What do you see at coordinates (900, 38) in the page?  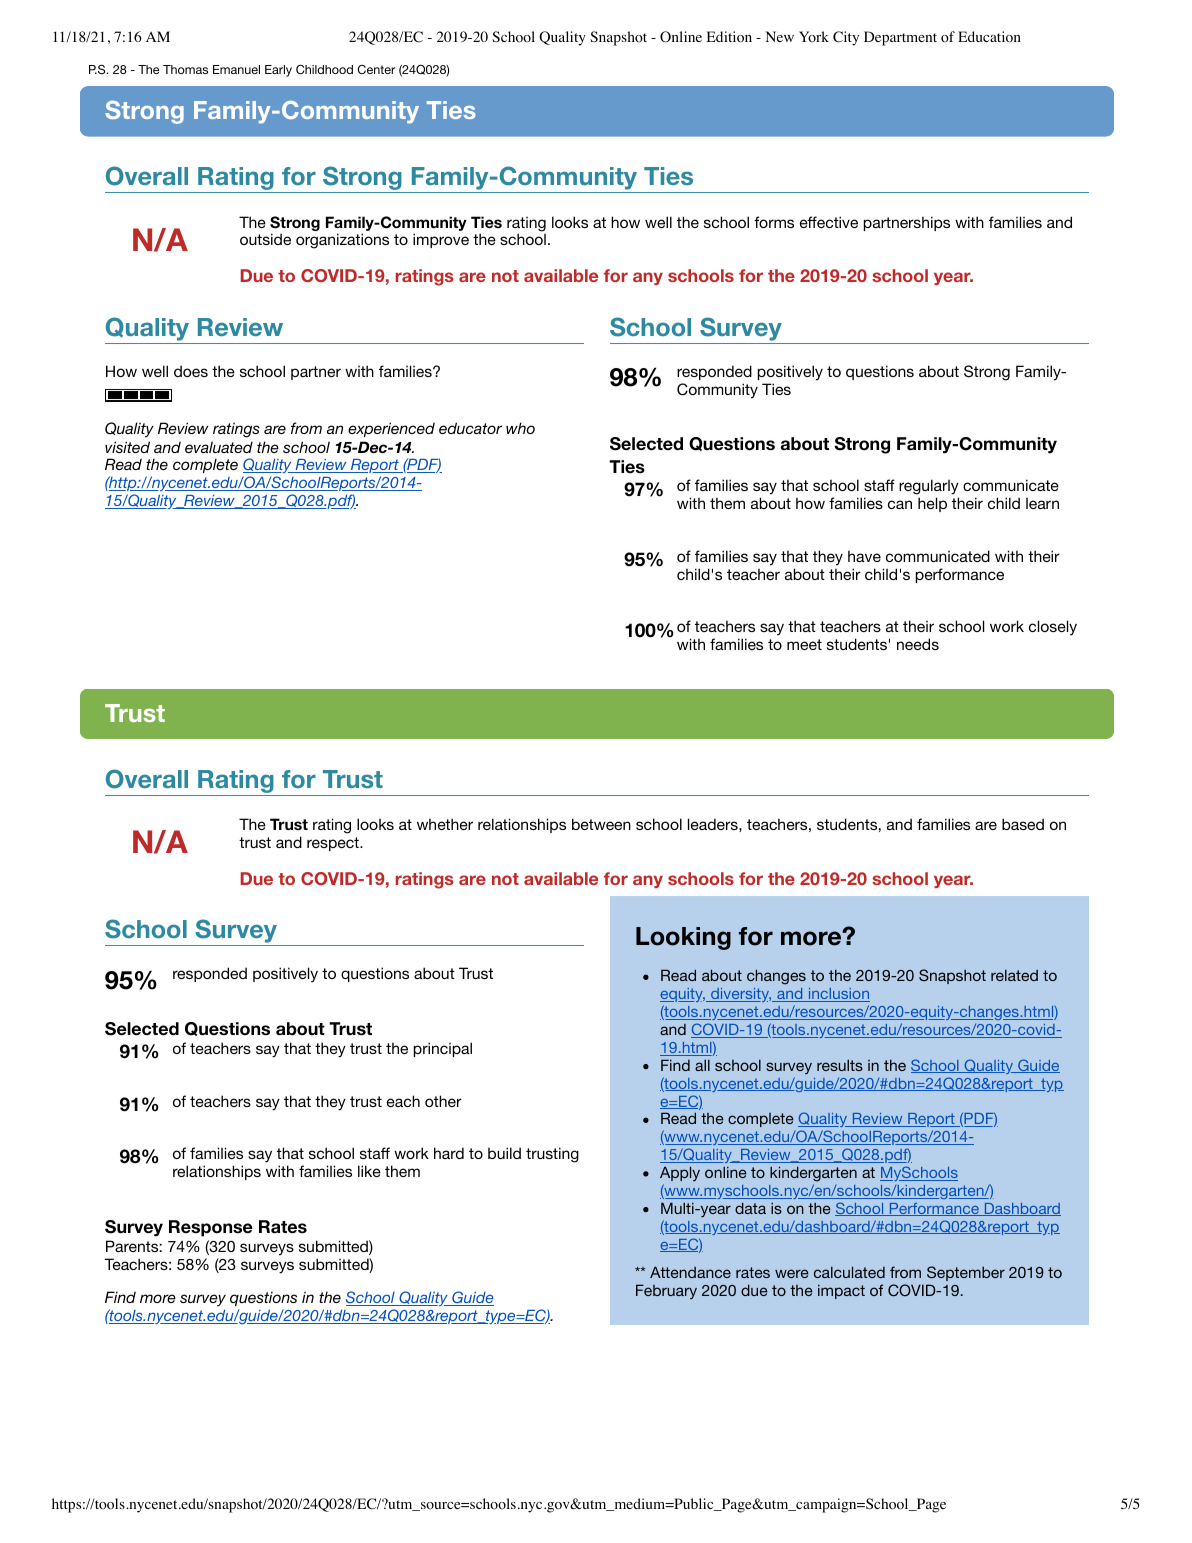 I see `Department` at bounding box center [900, 38].
